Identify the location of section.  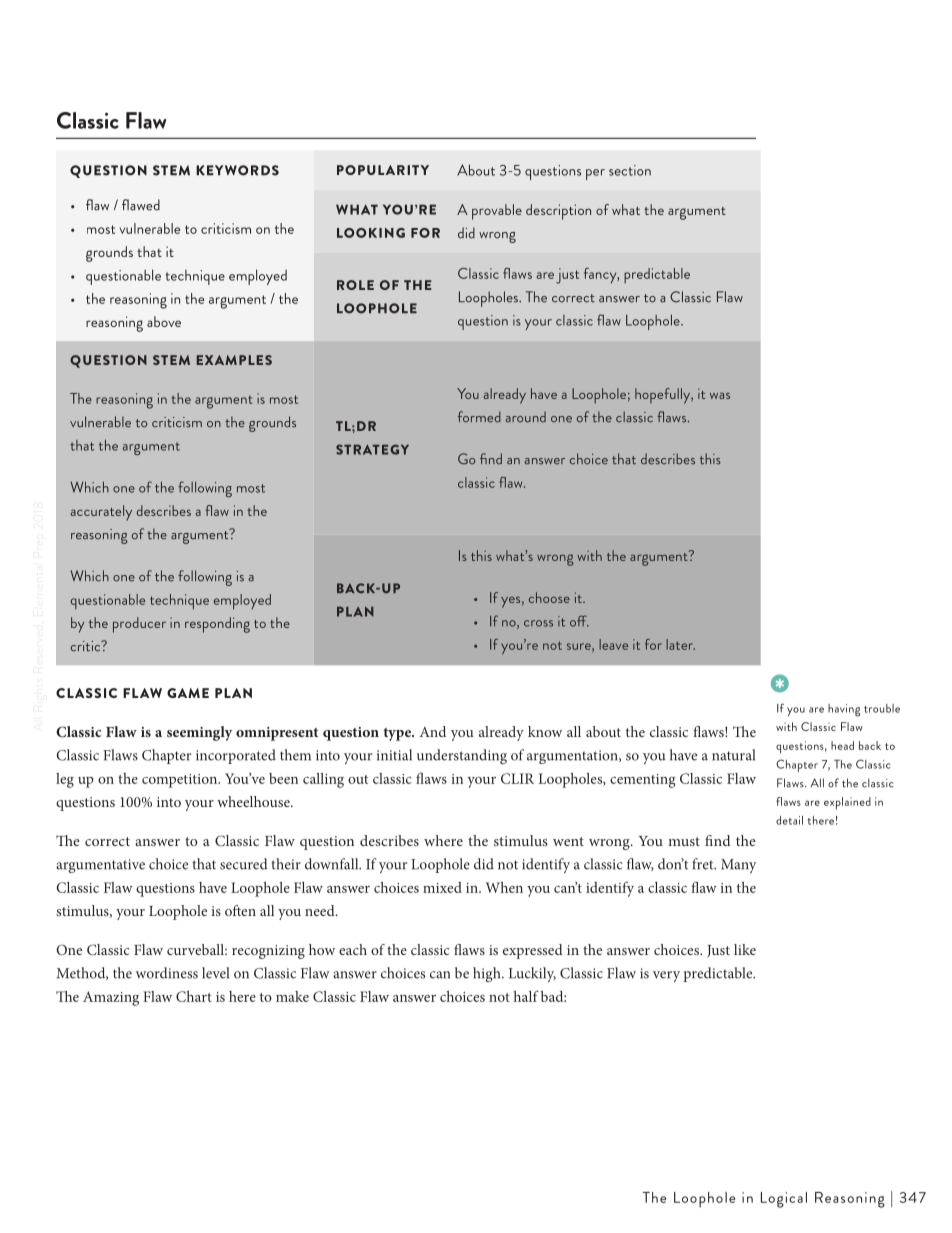
(630, 170).
